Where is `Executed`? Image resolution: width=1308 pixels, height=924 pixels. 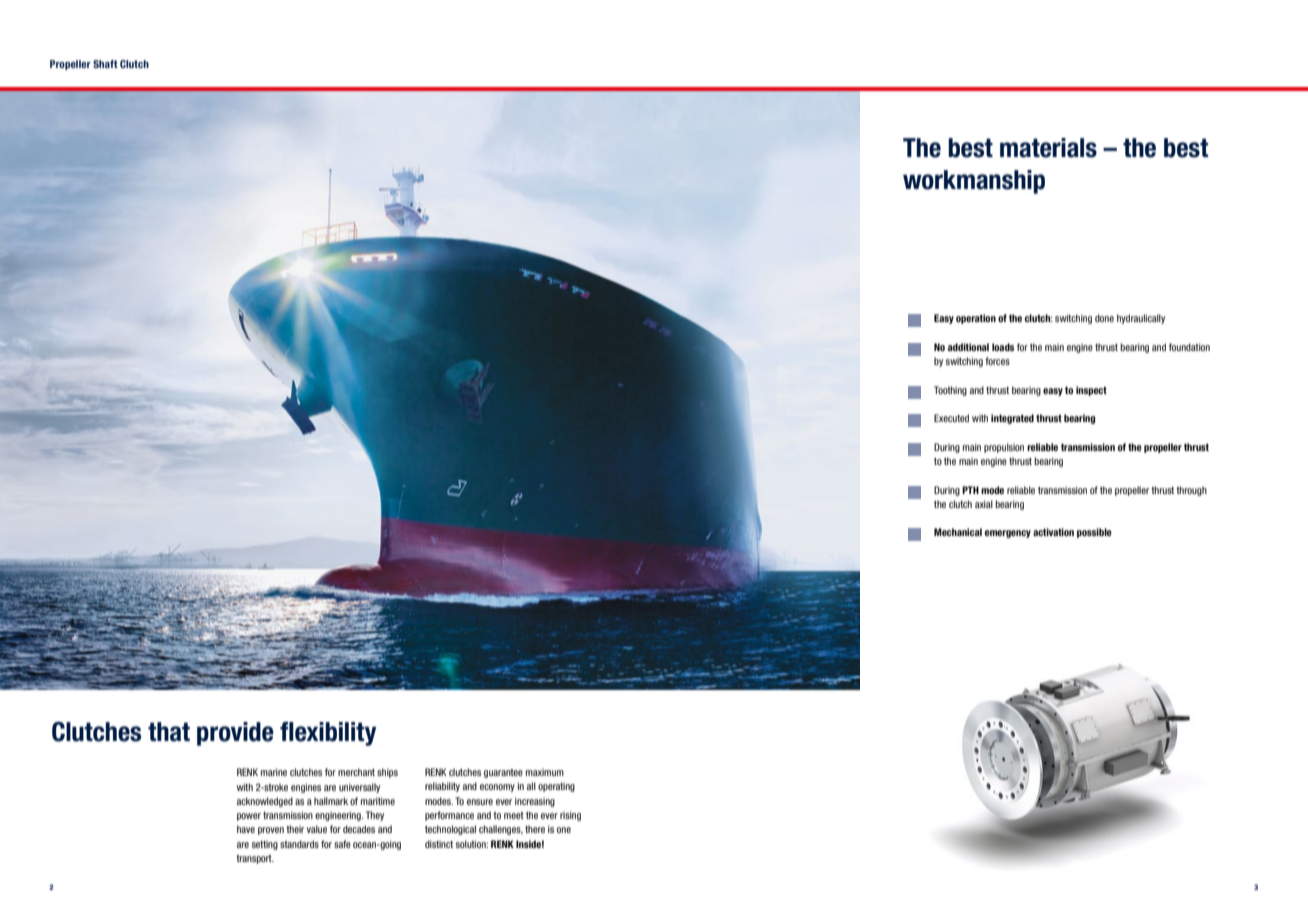
Executed is located at coordinates (951, 418).
